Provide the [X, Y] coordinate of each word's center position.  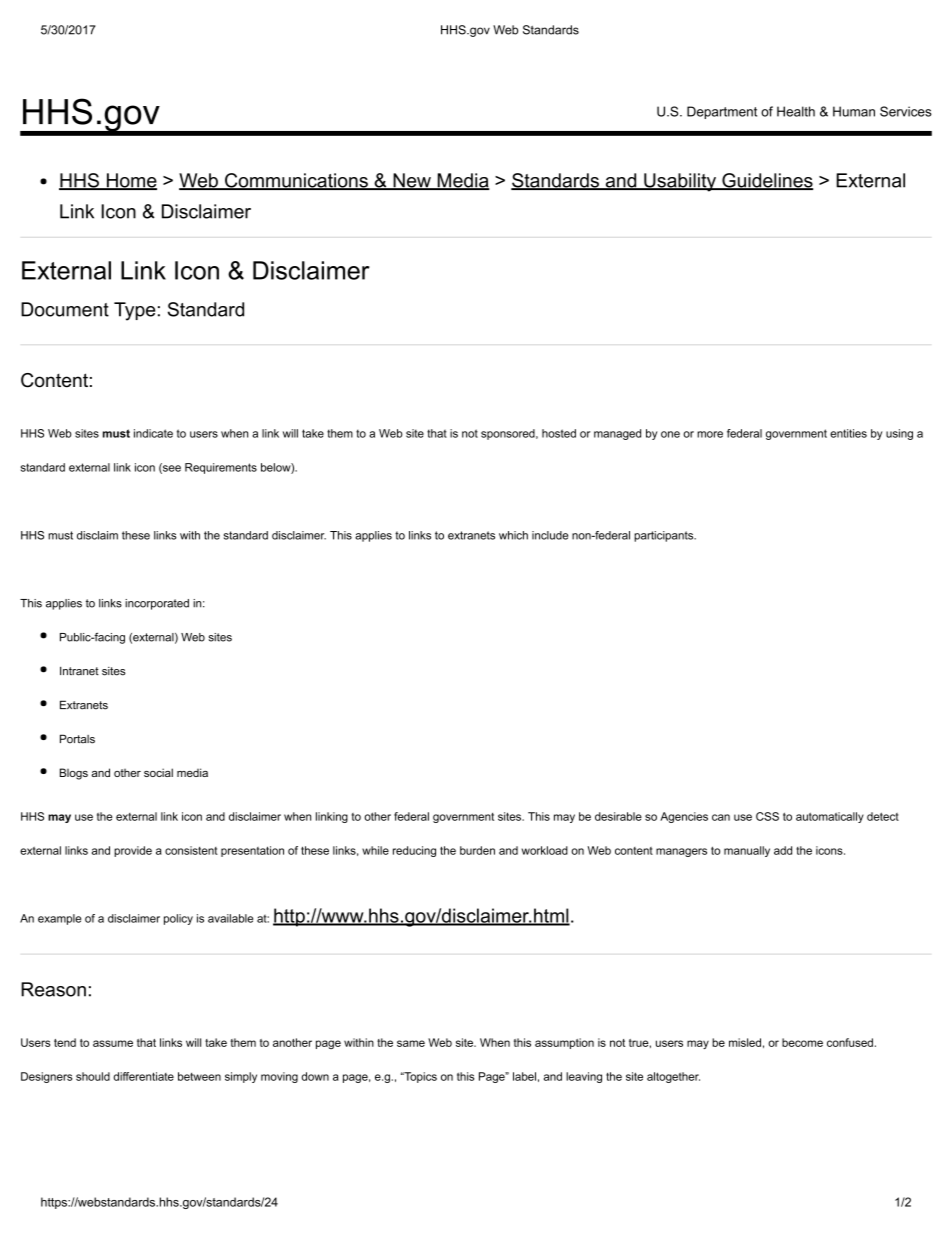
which [513, 535]
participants [665, 536]
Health [796, 111]
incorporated [157, 604]
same [411, 1043]
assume [113, 1043]
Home [130, 181]
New [412, 181]
